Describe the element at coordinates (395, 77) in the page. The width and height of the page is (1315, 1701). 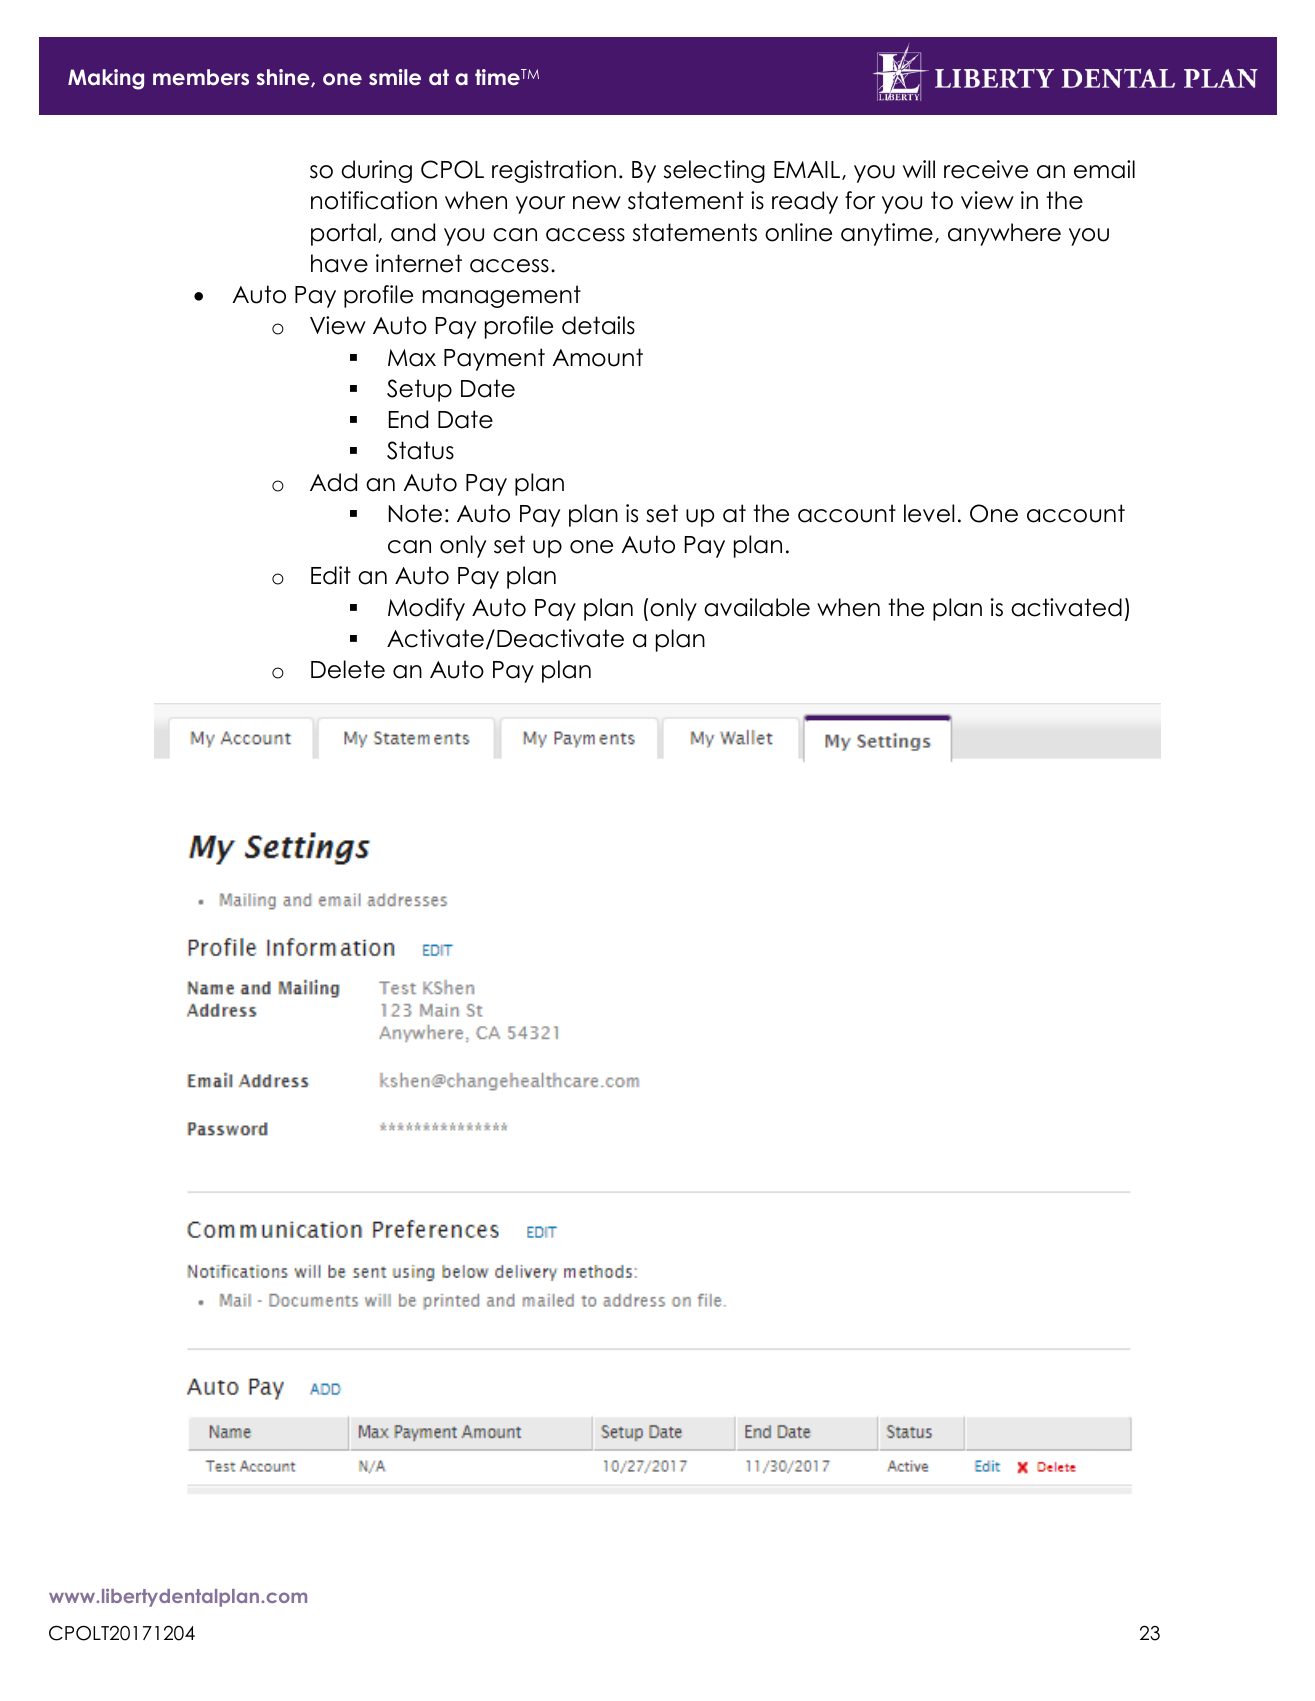
I see `smile` at that location.
